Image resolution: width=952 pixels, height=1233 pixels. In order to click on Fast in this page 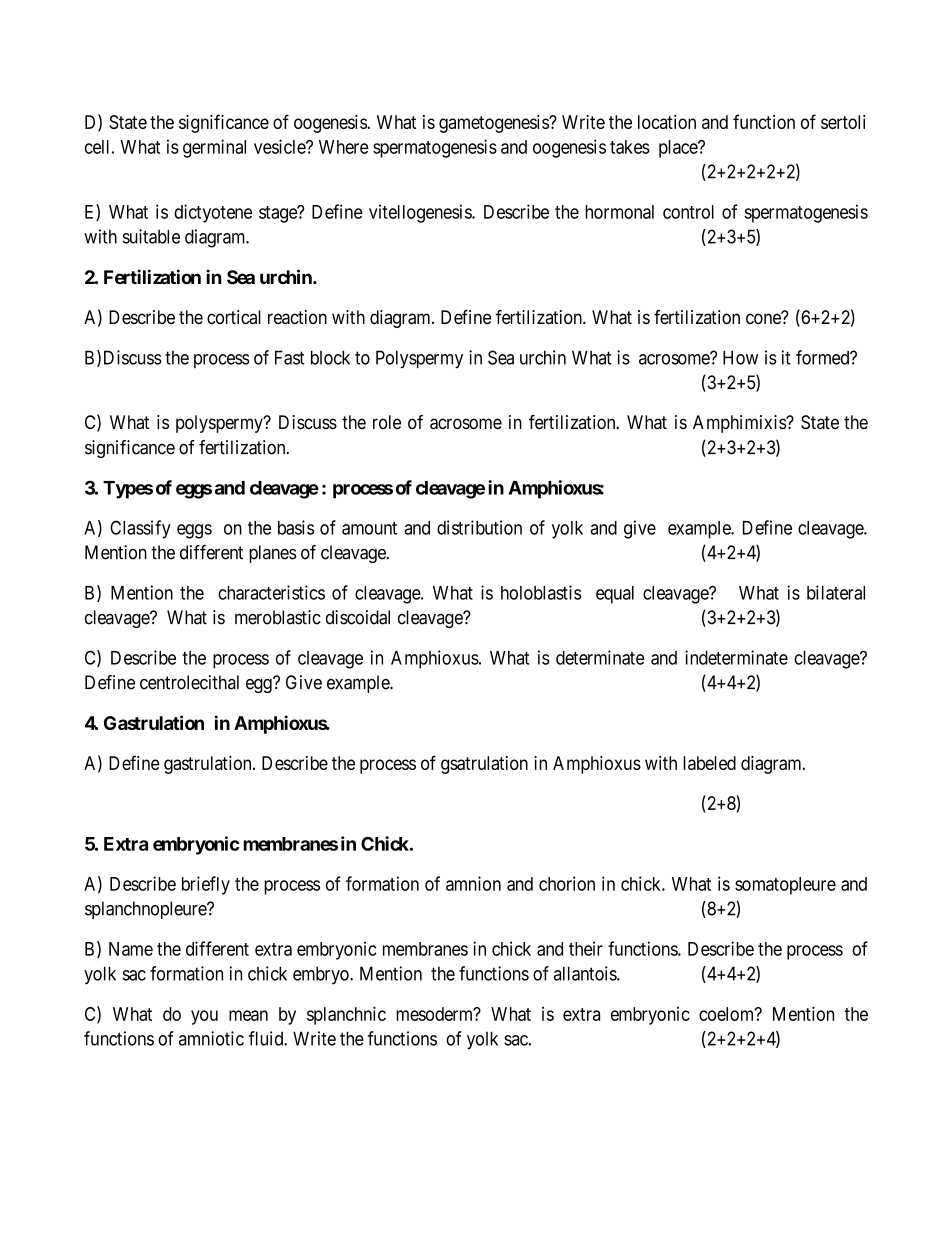, I will do `click(289, 357)`.
